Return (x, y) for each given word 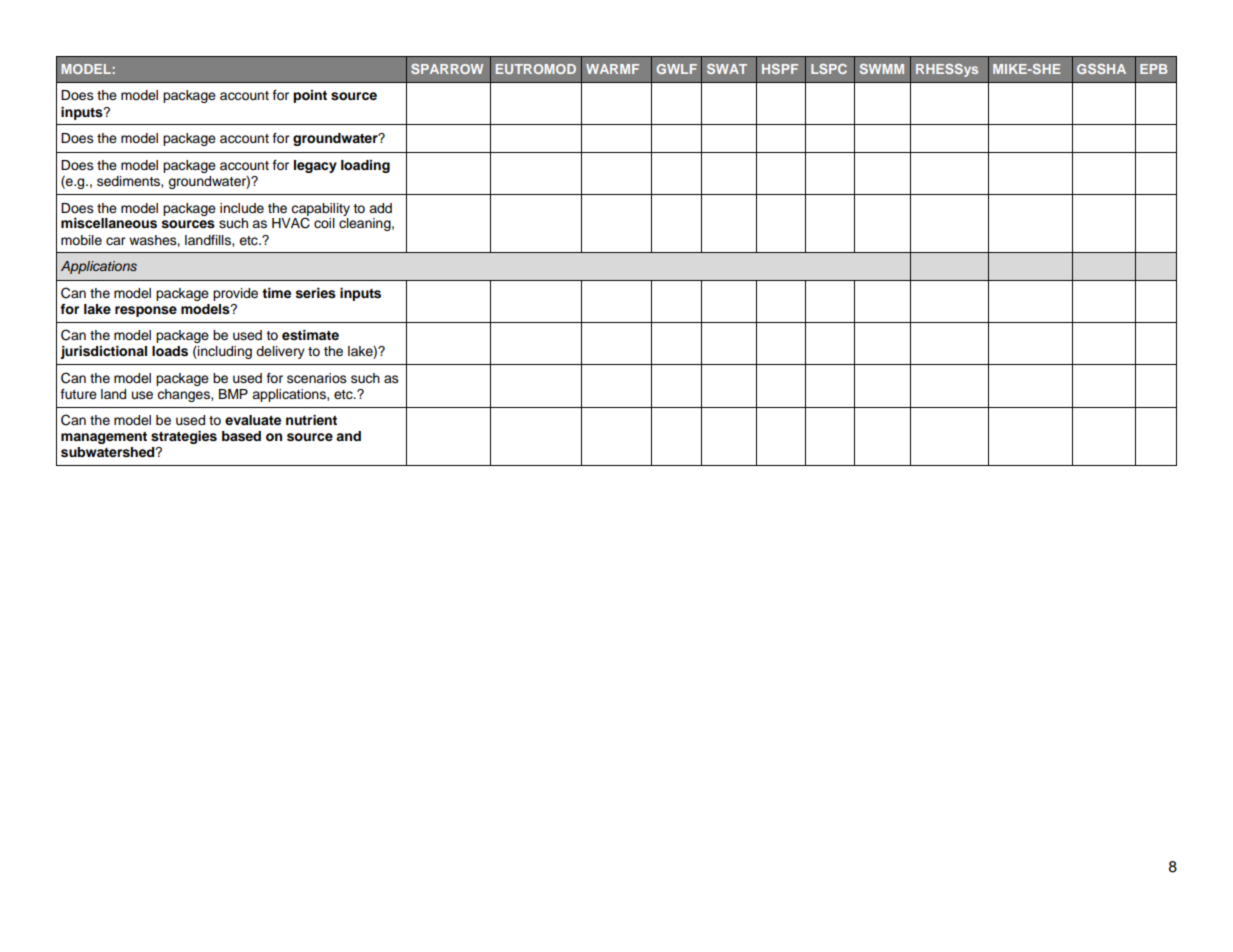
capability (320, 210)
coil (324, 223)
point (310, 96)
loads (170, 351)
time (276, 293)
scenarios (317, 378)
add (380, 208)
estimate (310, 335)
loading (365, 166)
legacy (315, 166)
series (316, 293)
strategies (184, 437)
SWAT (727, 69)
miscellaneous (109, 223)
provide (235, 294)
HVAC (291, 223)
